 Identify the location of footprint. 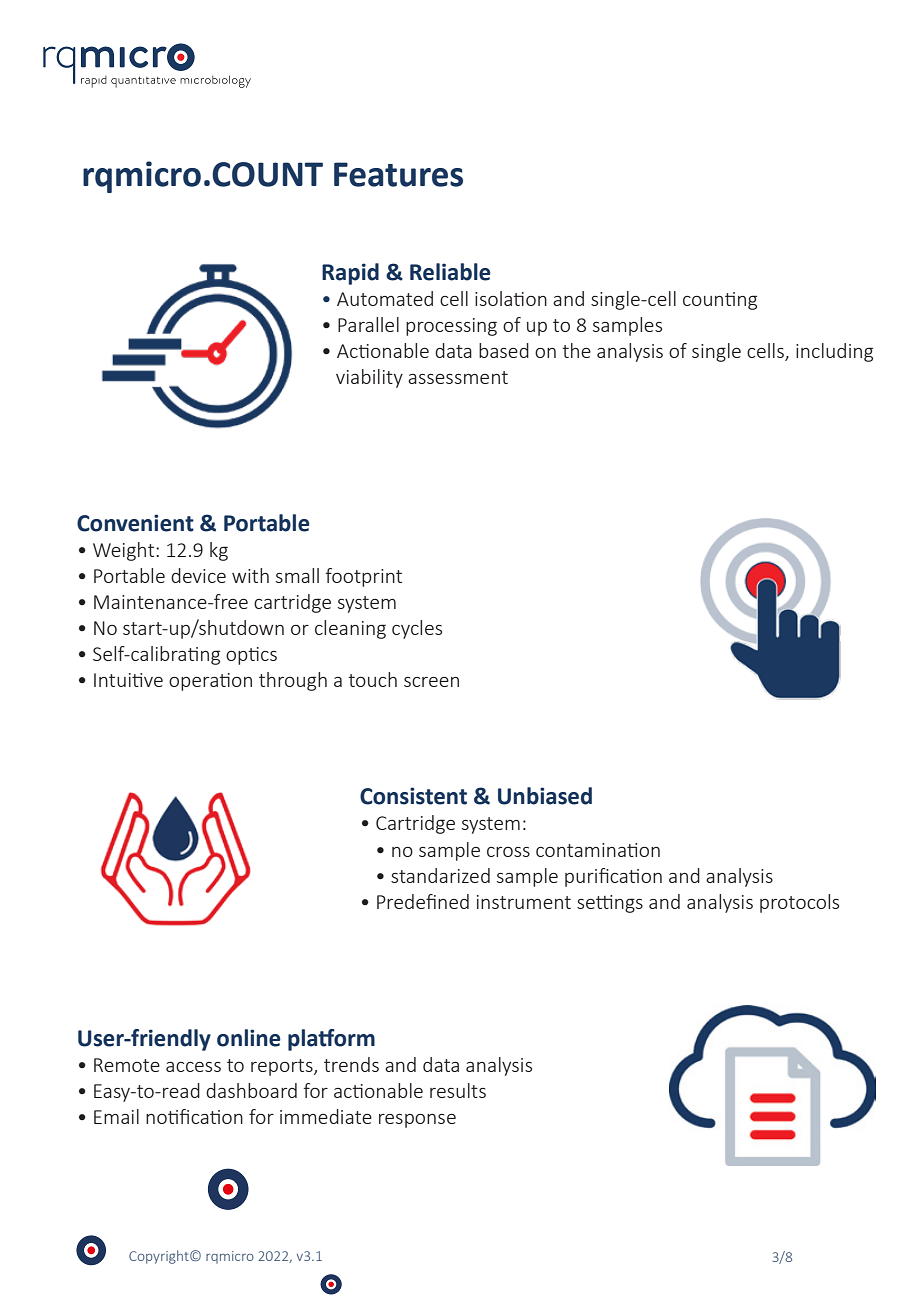
(363, 577).
